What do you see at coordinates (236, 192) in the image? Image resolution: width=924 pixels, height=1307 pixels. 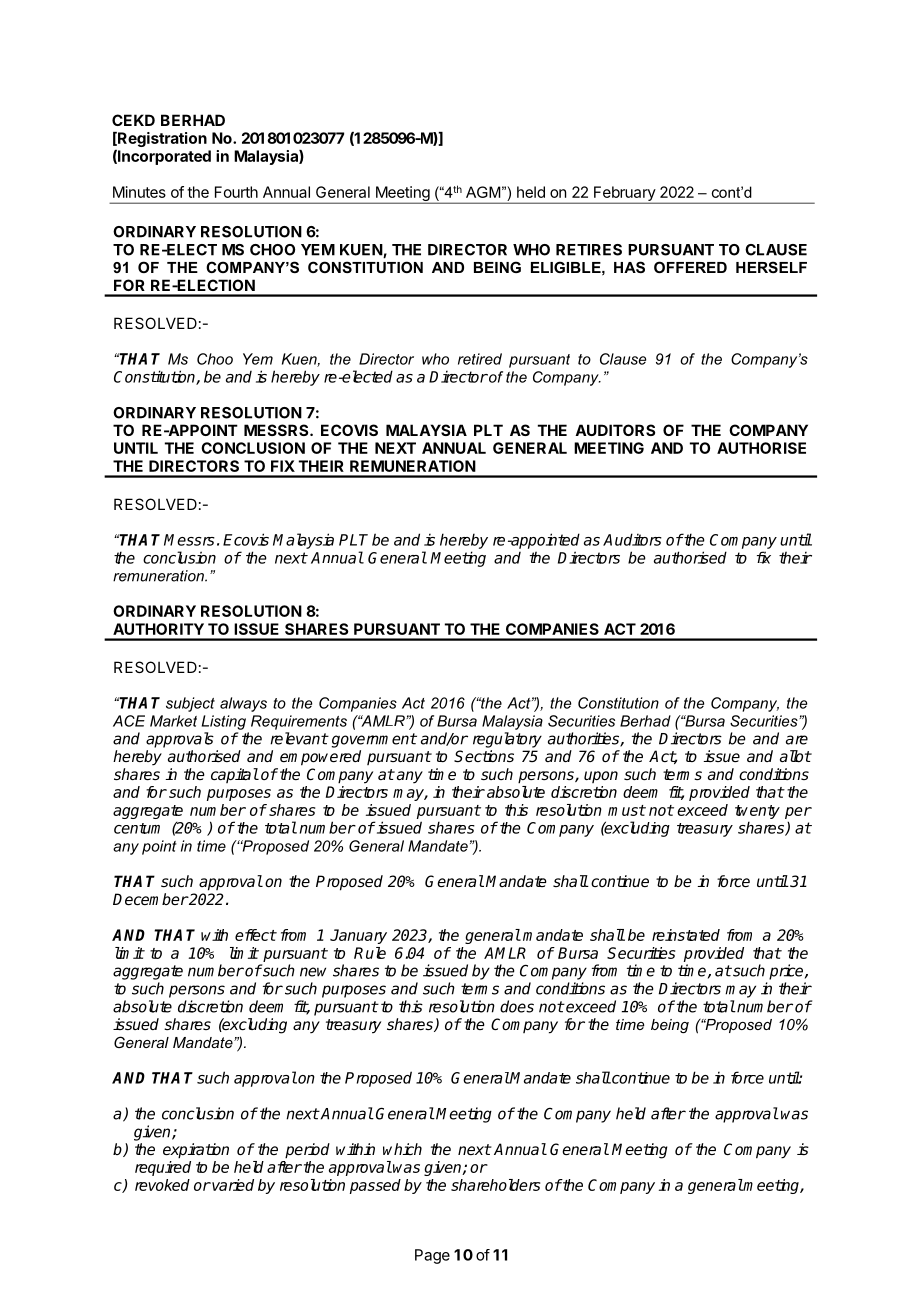 I see `Fourth` at bounding box center [236, 192].
